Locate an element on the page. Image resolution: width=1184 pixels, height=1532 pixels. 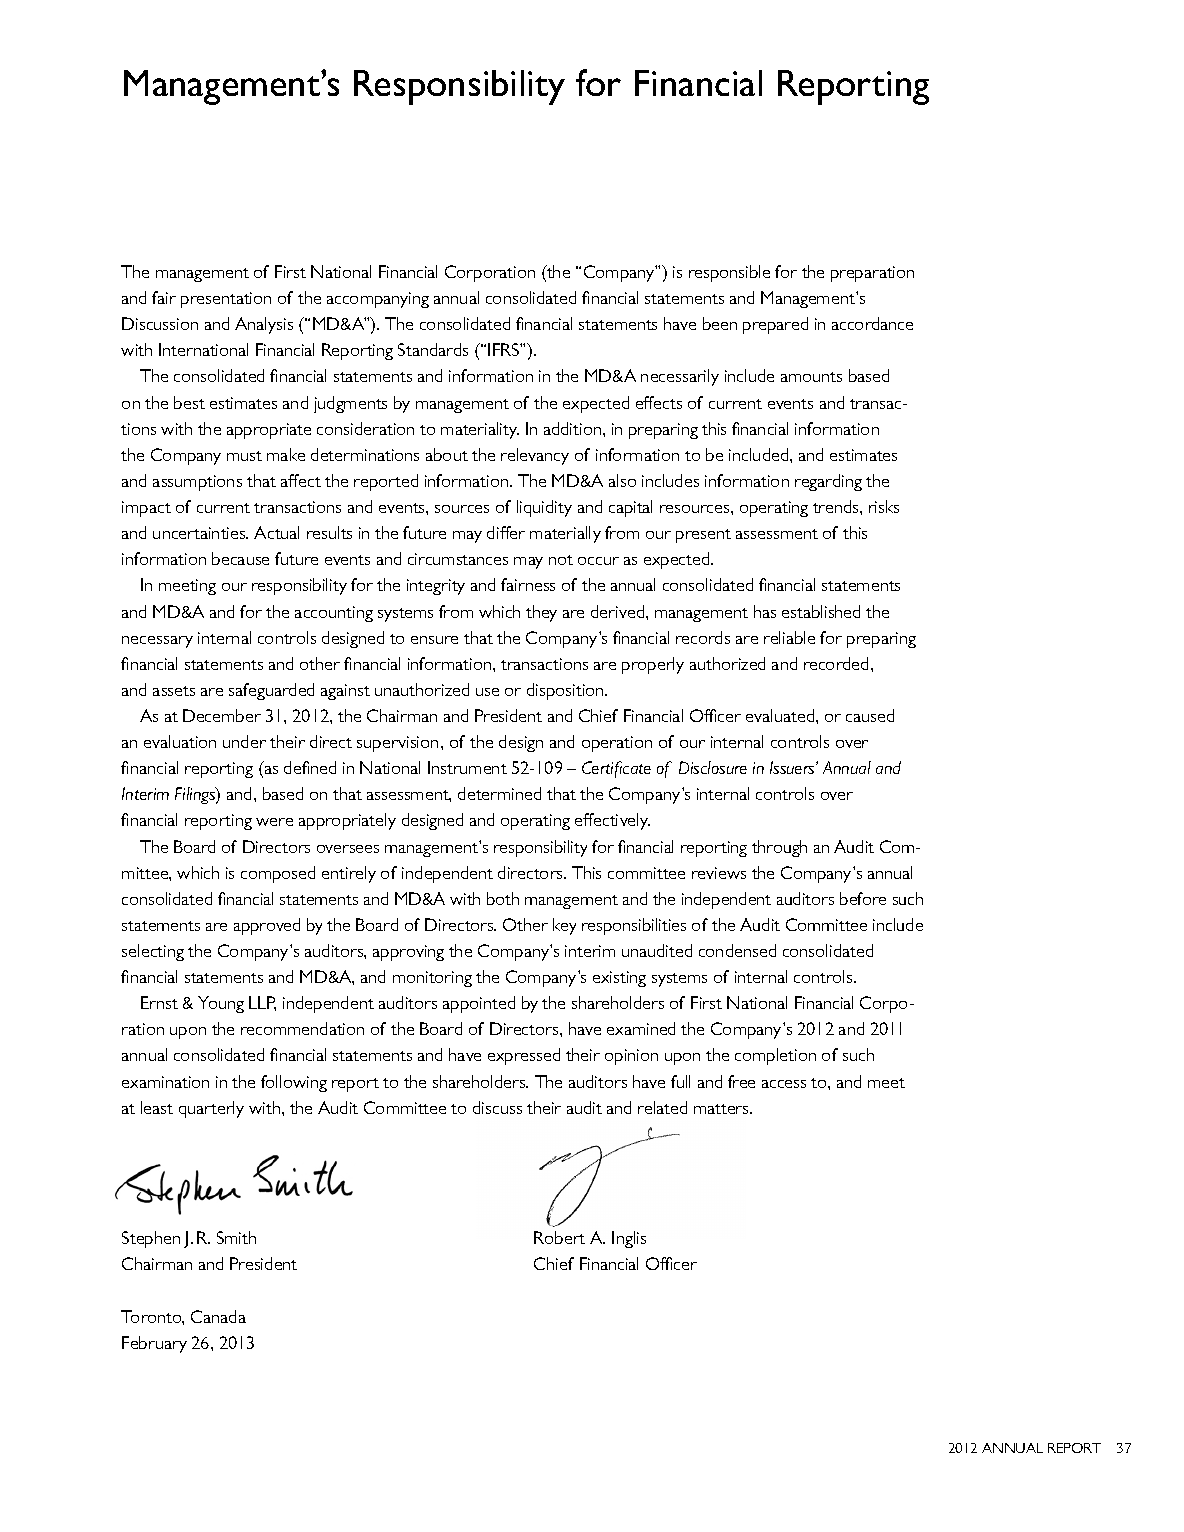
Analysis is located at coordinates (264, 325).
